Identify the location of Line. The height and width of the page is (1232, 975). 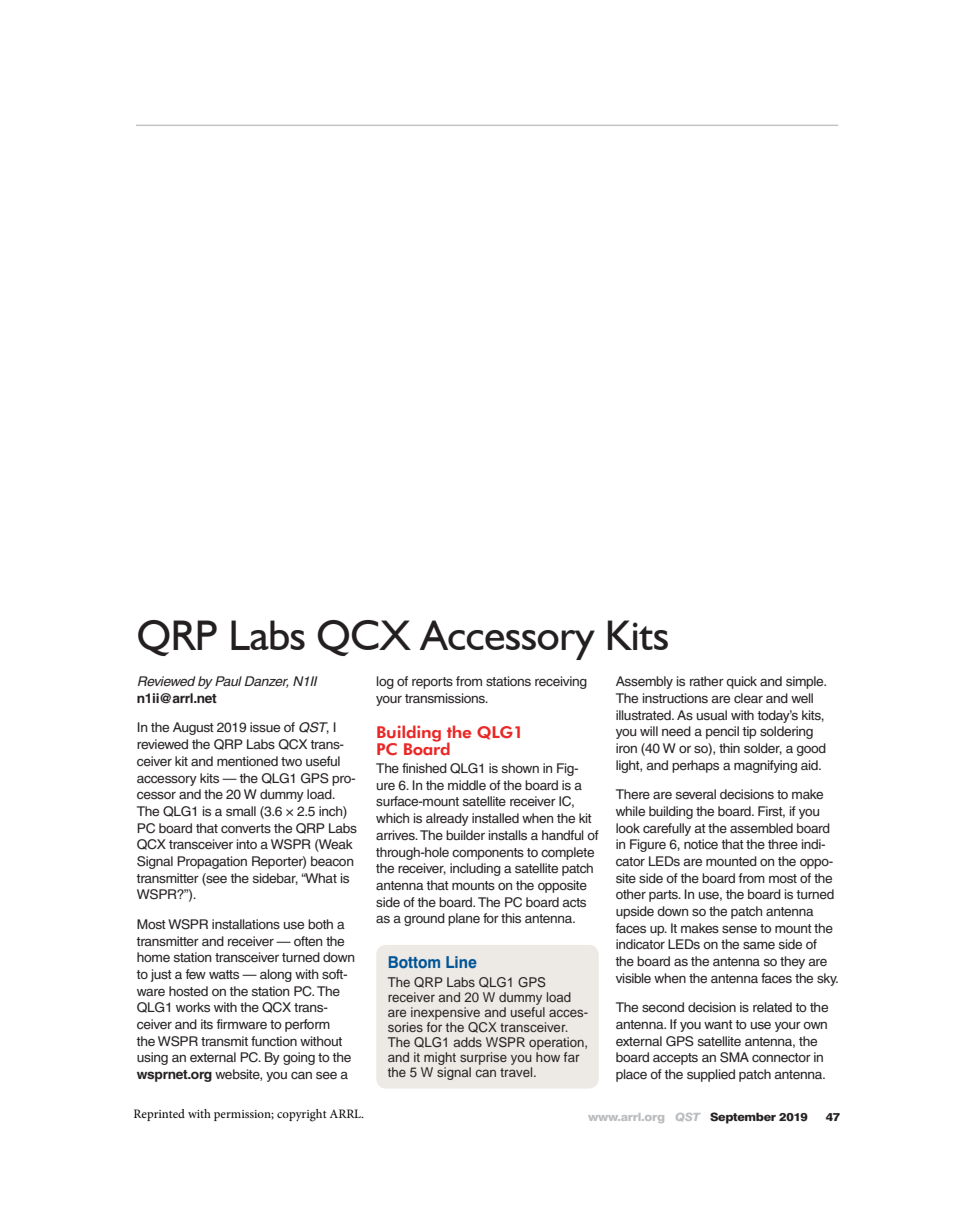
(461, 962).
